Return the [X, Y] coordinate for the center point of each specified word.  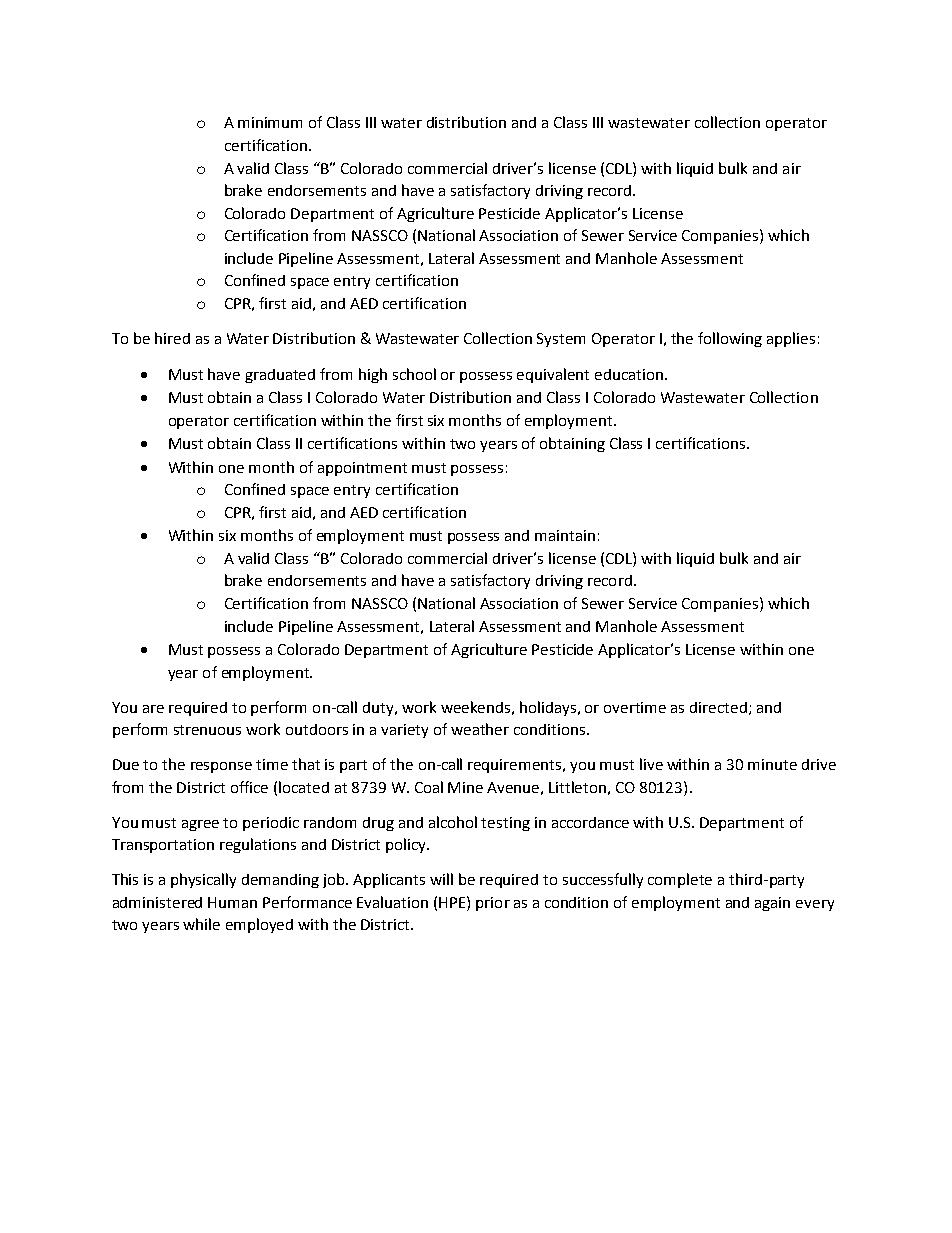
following [730, 339]
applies [791, 339]
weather [480, 729]
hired [172, 338]
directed [718, 707]
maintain [565, 535]
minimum [270, 122]
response [221, 767]
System [561, 340]
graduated [280, 376]
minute [772, 764]
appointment [362, 469]
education [630, 374]
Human [232, 902]
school [414, 374]
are [153, 709]
